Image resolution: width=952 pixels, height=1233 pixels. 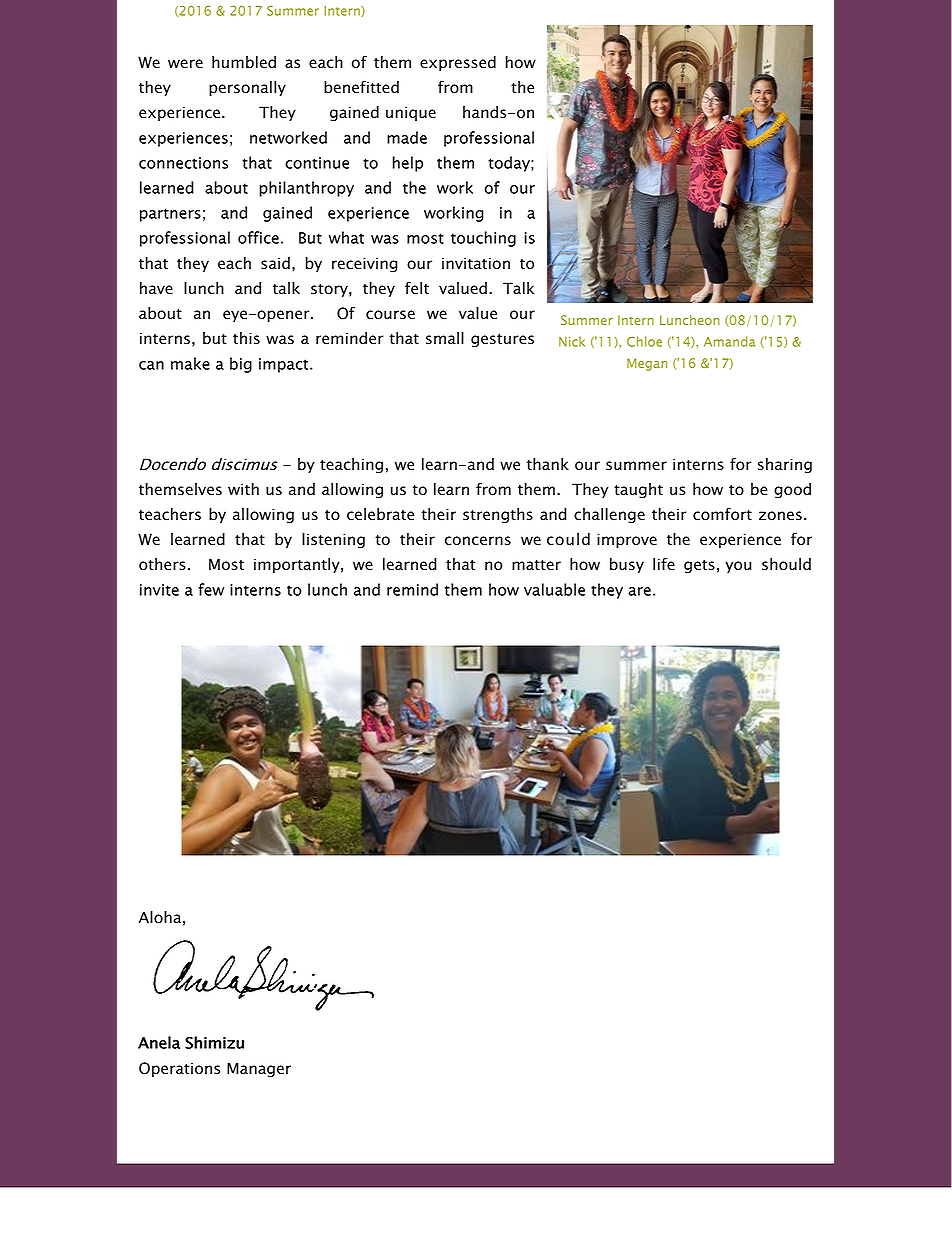 I want to click on invitation, so click(x=476, y=263).
